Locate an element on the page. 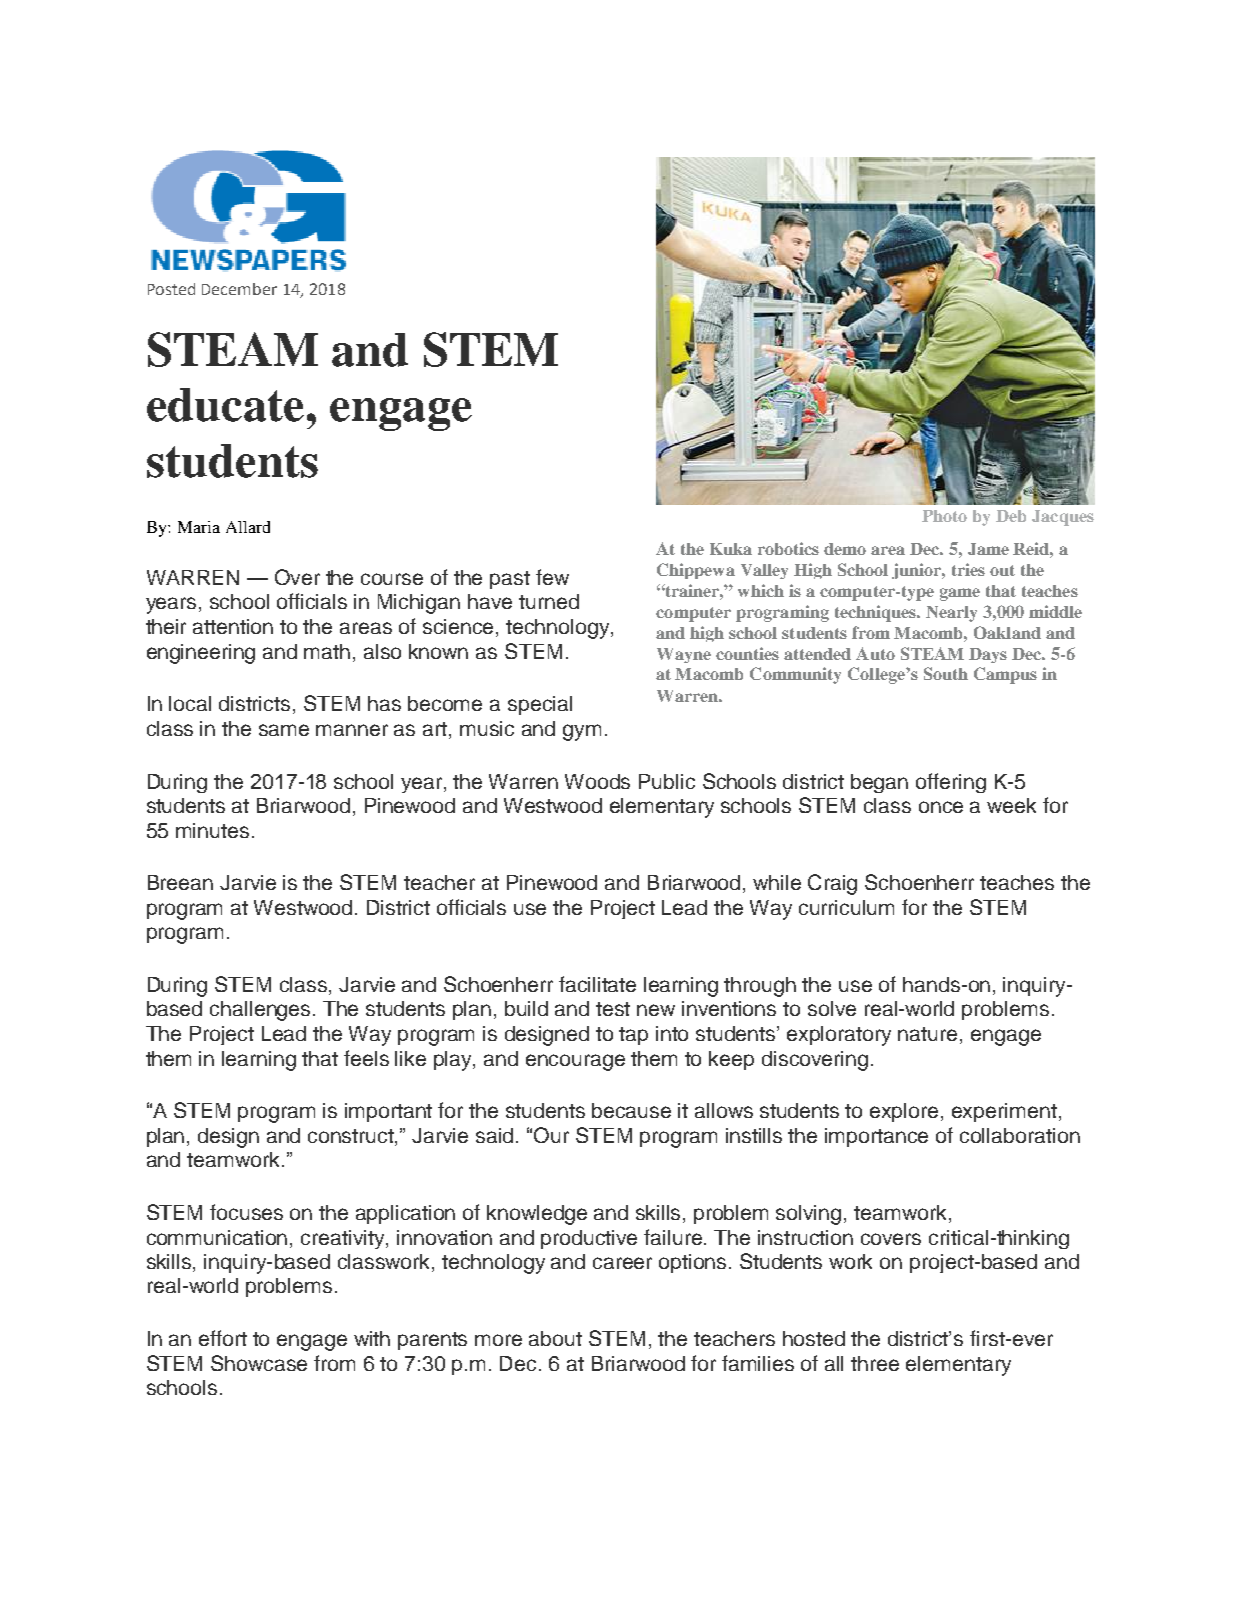 This page has width=1240, height=1605. Wayne is located at coordinates (684, 655).
